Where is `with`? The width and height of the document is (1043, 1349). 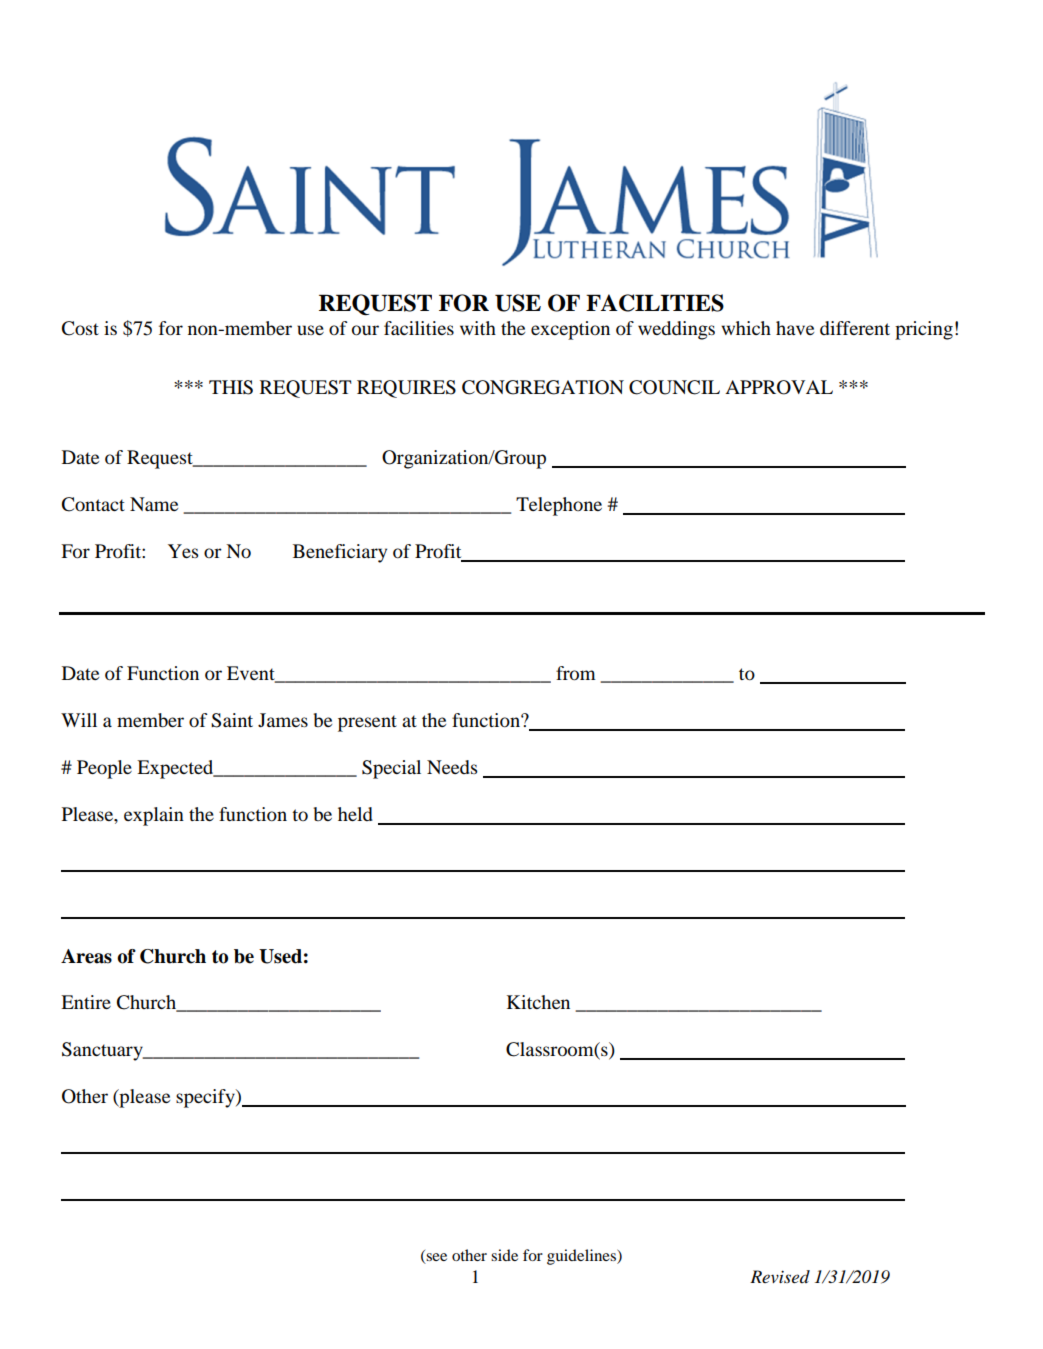 with is located at coordinates (478, 328).
